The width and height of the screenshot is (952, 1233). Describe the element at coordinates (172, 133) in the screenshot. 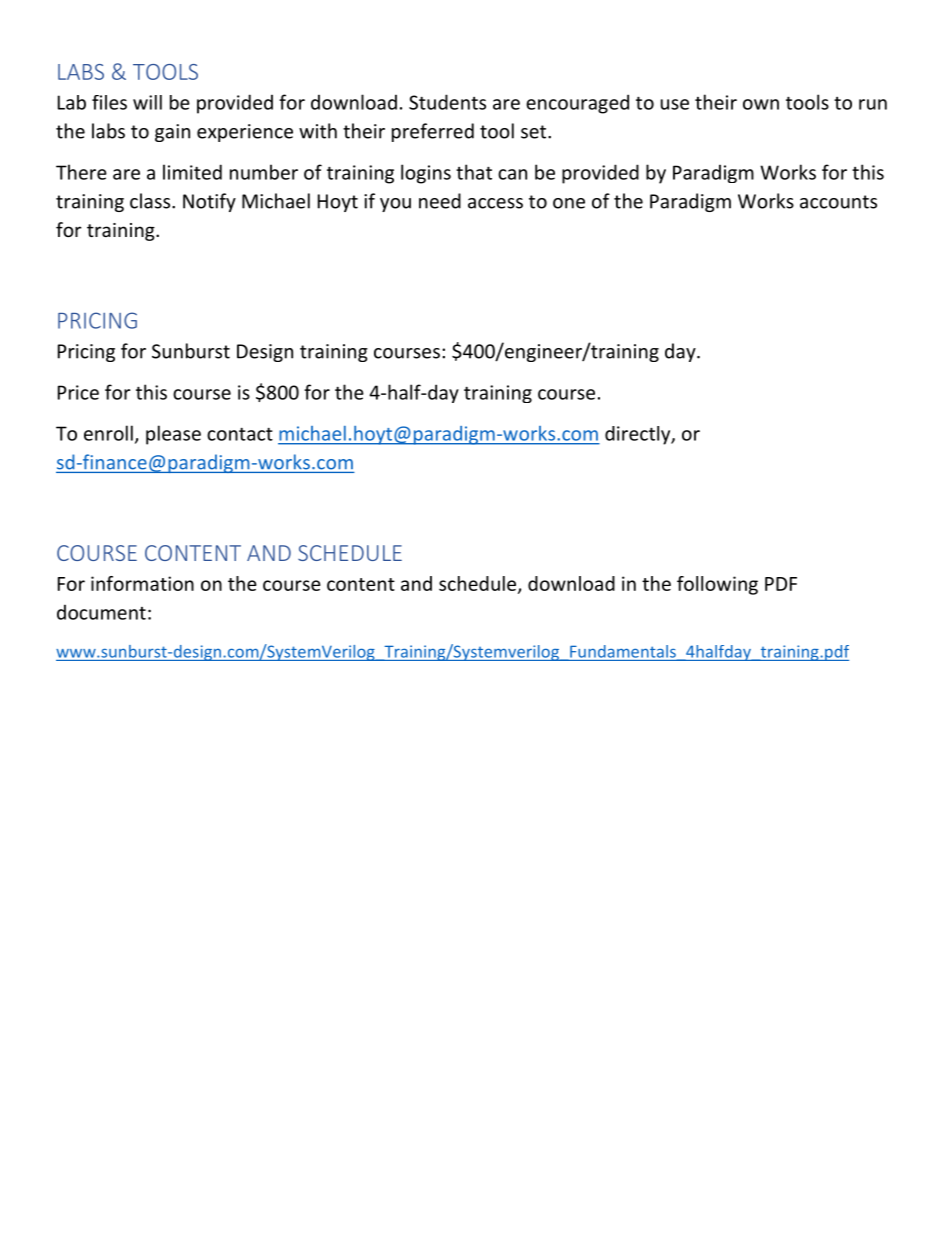

I see `gain` at that location.
